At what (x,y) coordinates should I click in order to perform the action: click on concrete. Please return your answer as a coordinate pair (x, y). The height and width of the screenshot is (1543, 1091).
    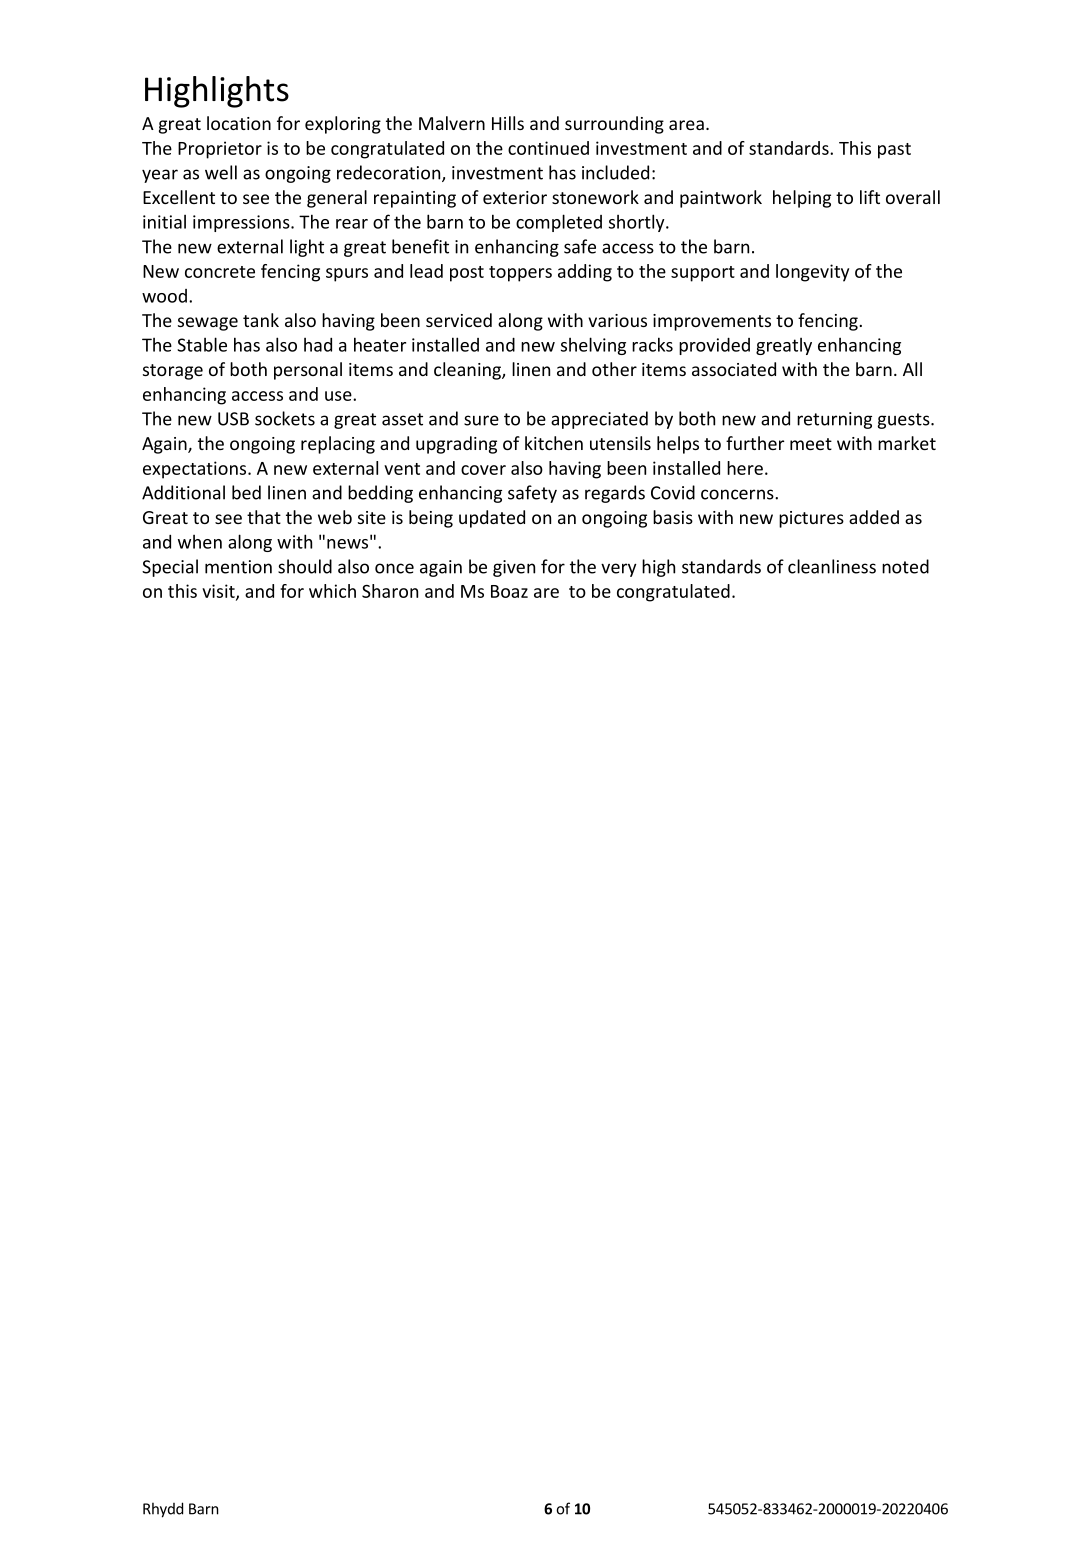
    Looking at the image, I should click on (220, 272).
